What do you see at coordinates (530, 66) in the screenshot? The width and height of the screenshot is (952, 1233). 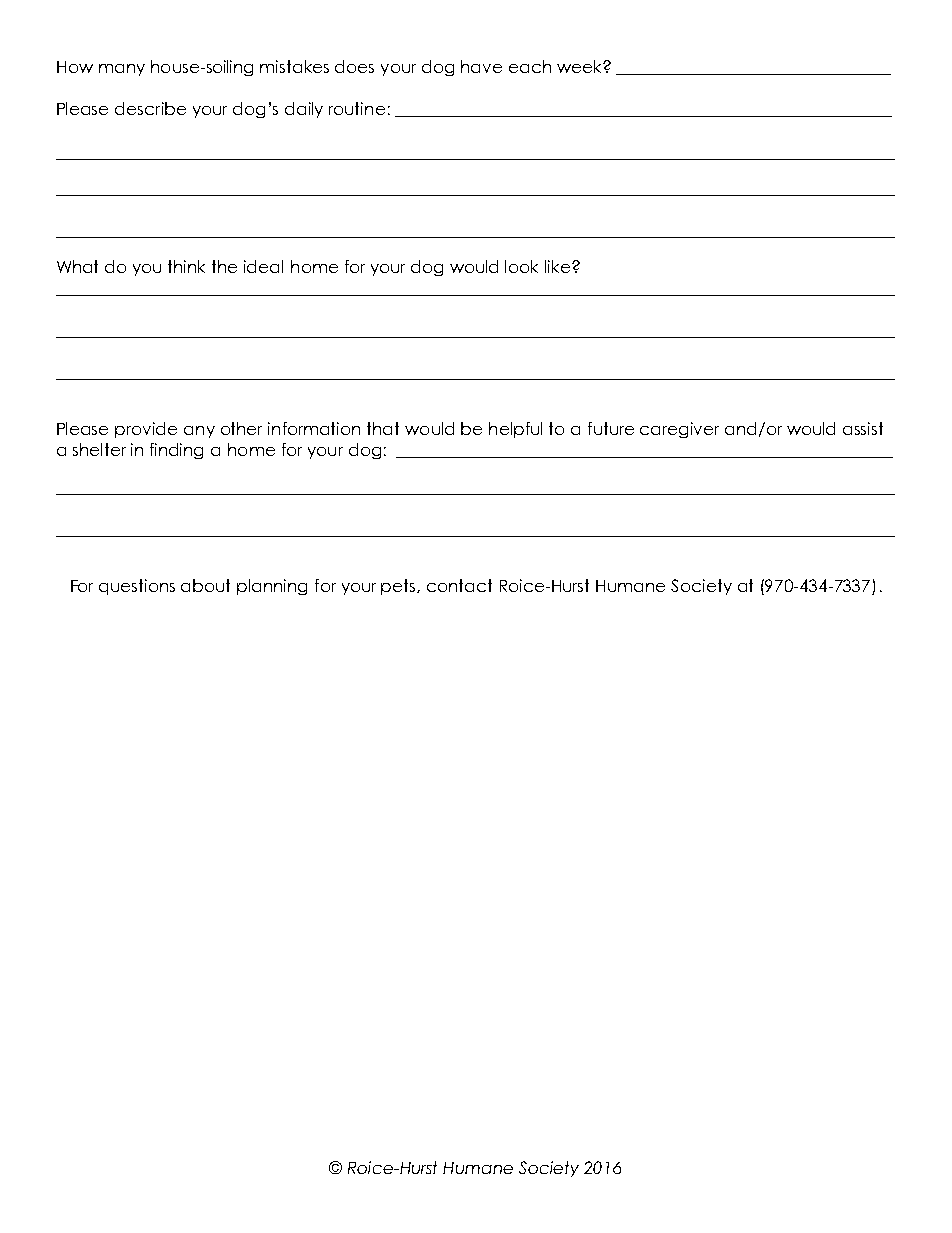 I see `each` at bounding box center [530, 66].
